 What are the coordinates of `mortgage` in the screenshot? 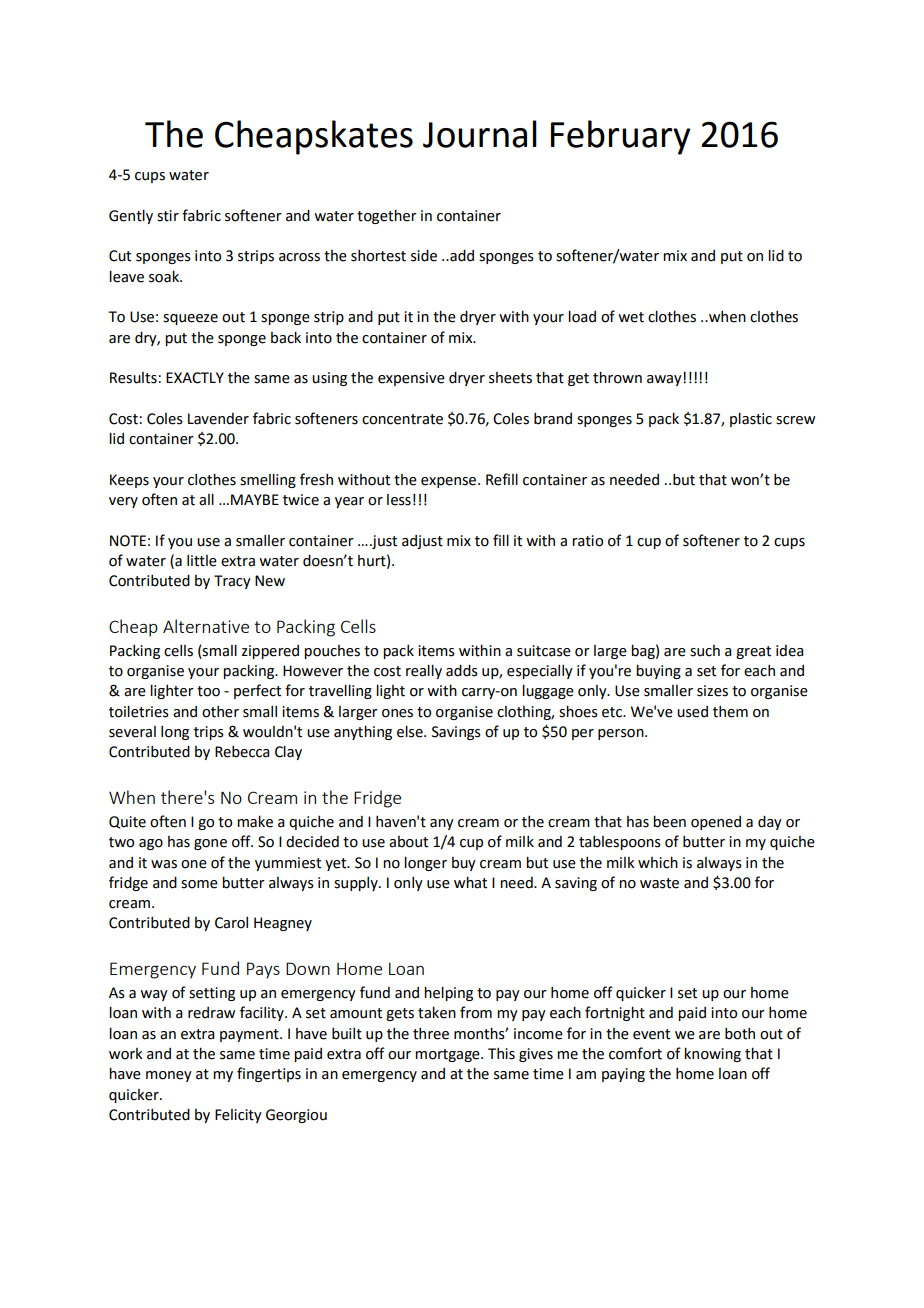 It's located at (448, 1055).
